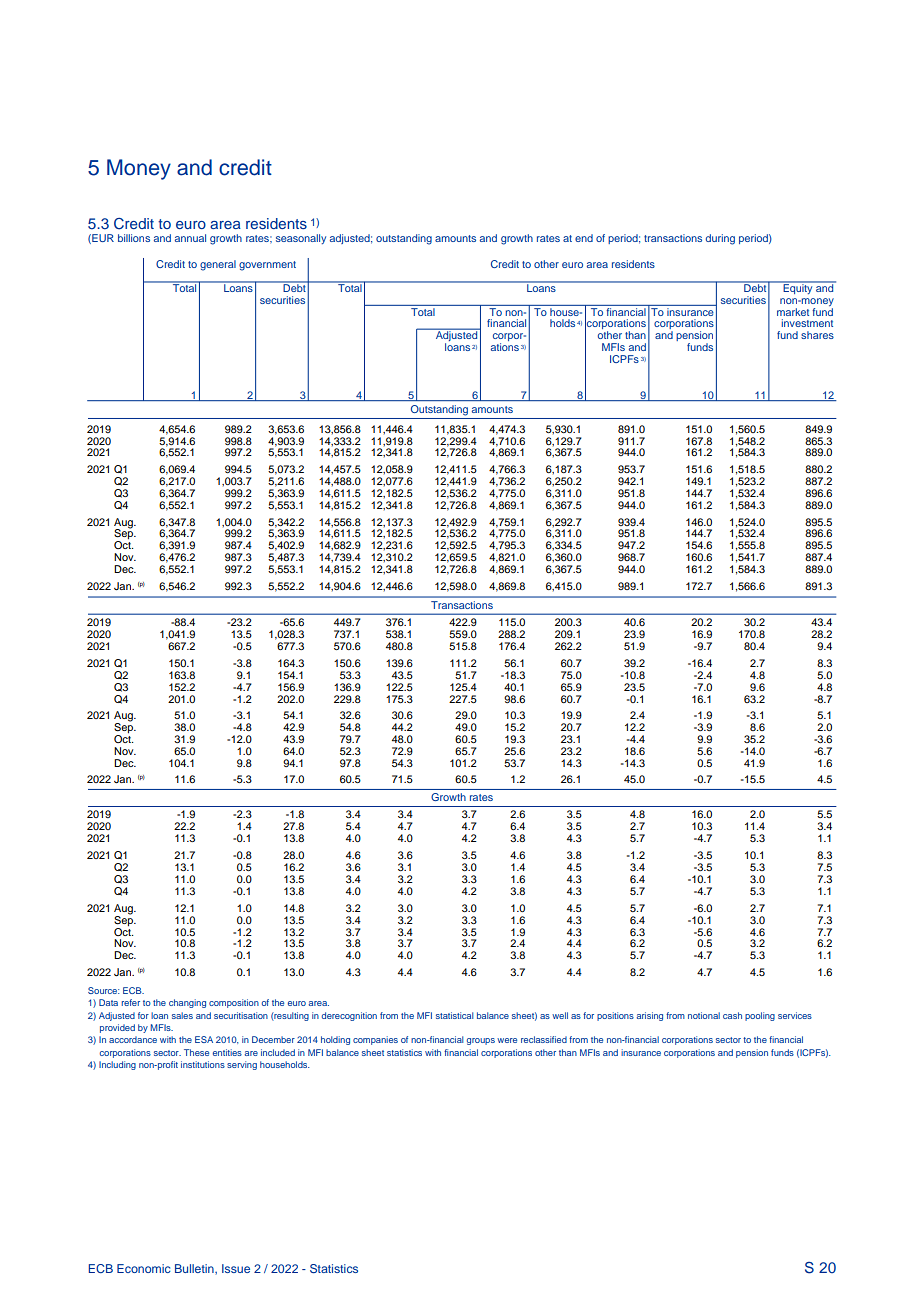 This page has width=924, height=1308. Describe the element at coordinates (218, 265) in the page. I see `general` at that location.
